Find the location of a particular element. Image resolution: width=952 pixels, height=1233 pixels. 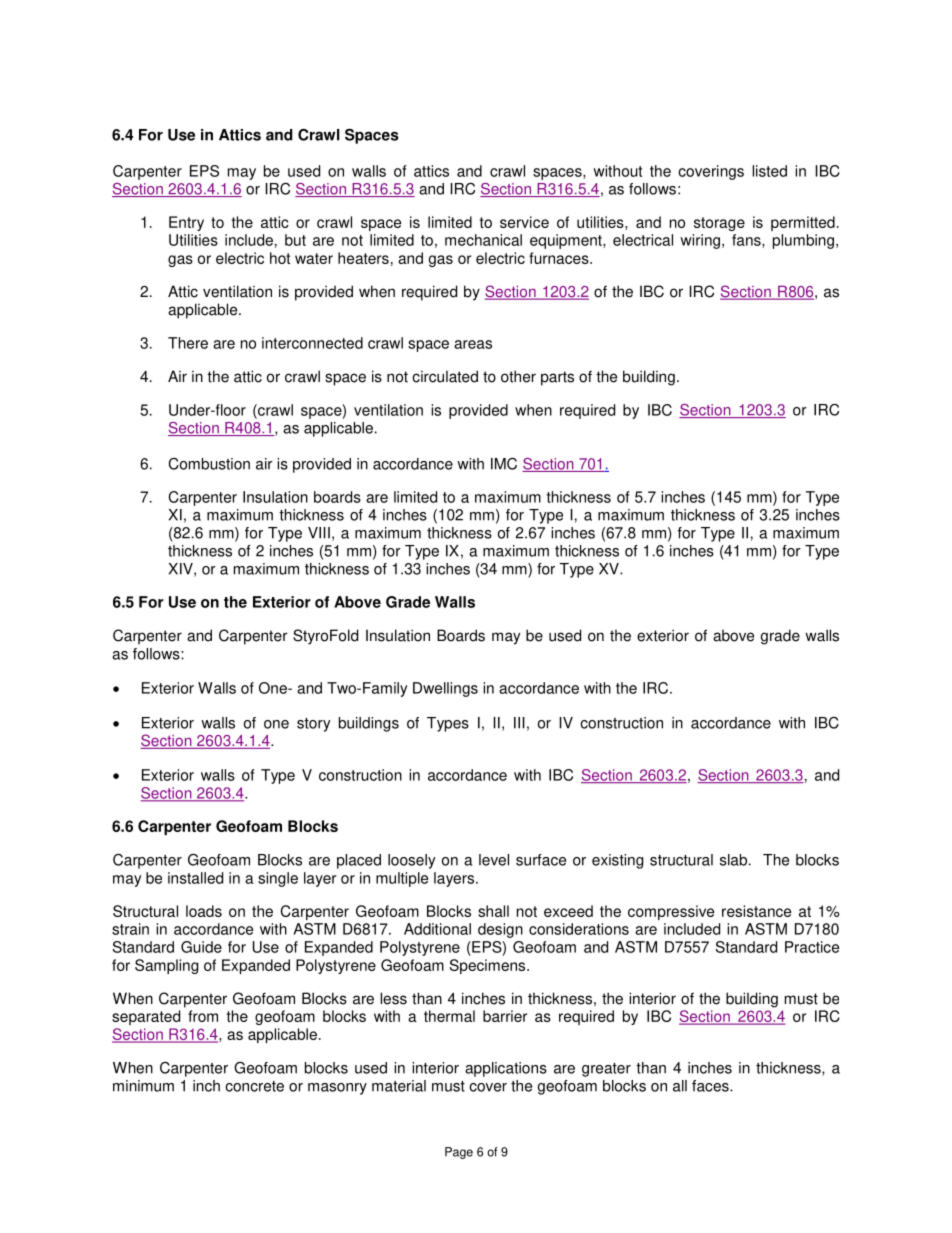

Page is located at coordinates (459, 1153).
